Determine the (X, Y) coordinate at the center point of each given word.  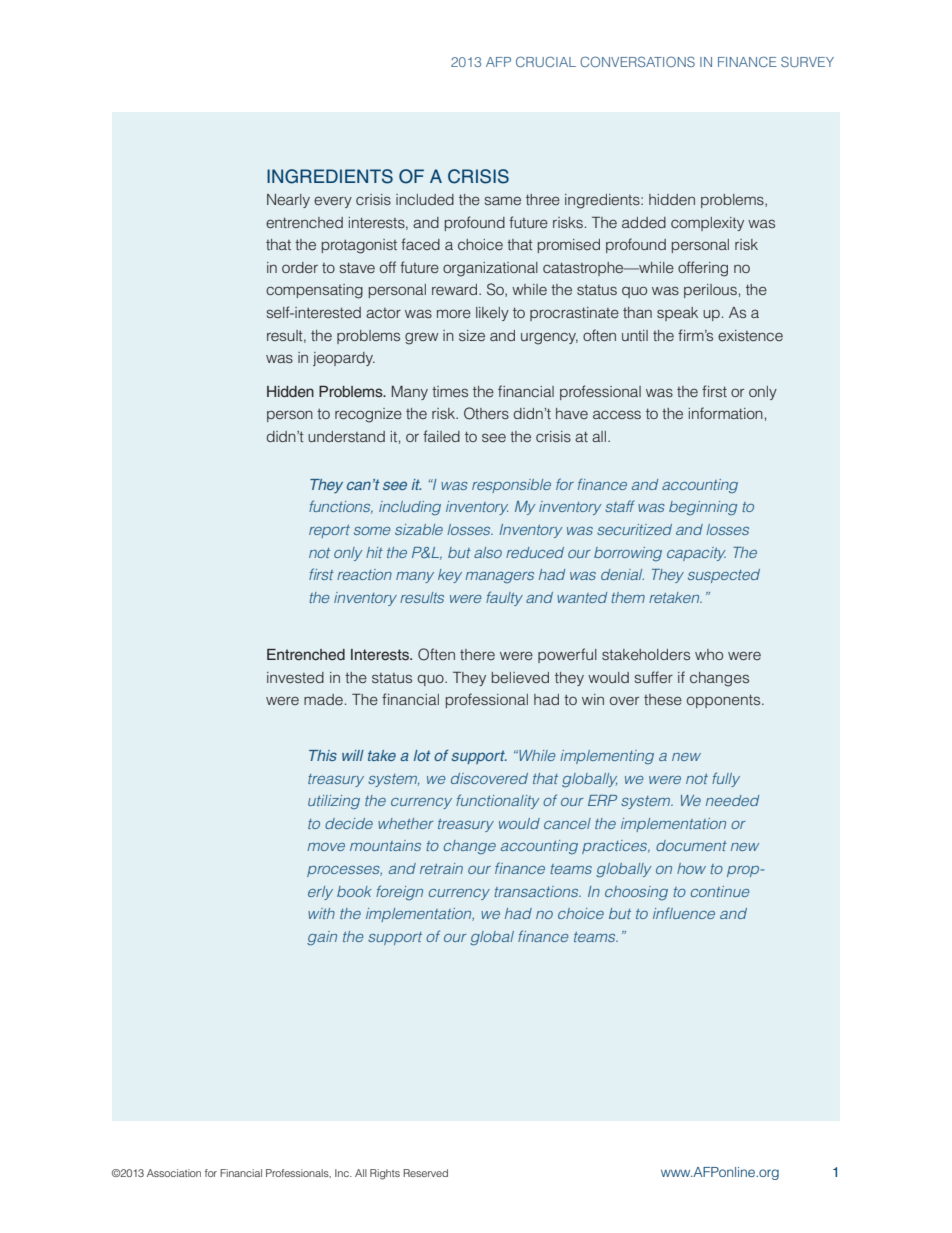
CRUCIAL (546, 61)
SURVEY (807, 61)
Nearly (288, 201)
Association (174, 1173)
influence (684, 913)
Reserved (425, 1173)
